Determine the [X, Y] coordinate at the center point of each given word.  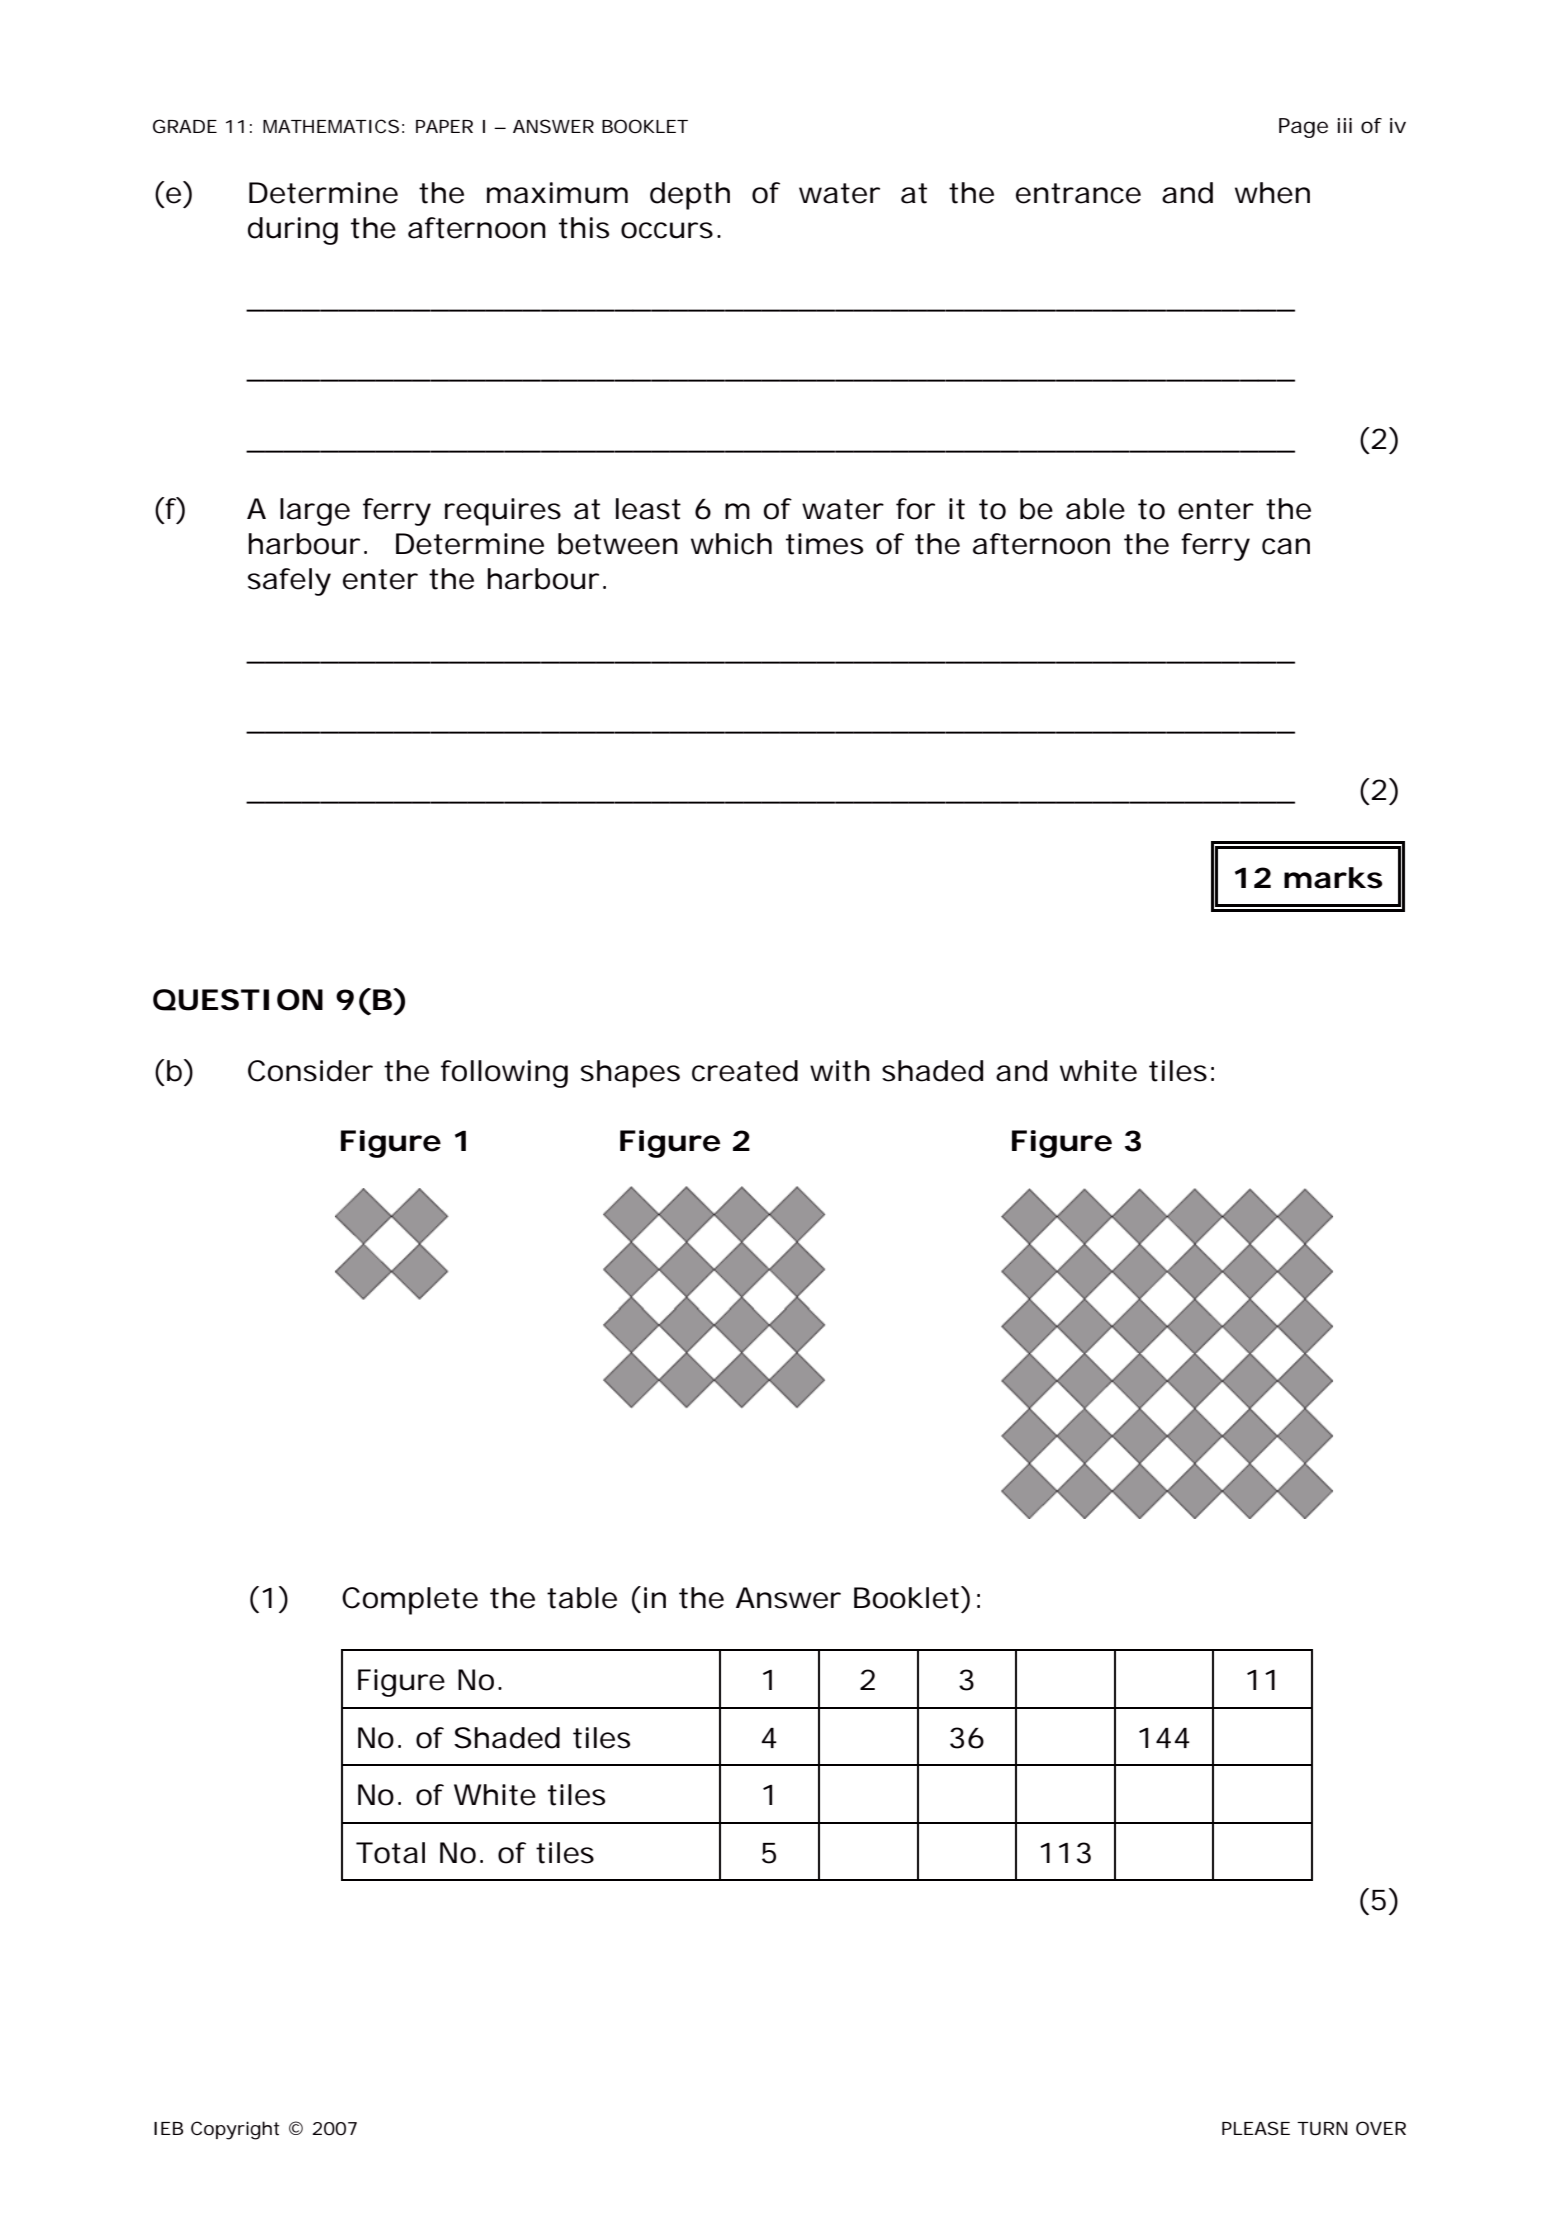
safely [289, 582]
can [1286, 546]
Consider [310, 1071]
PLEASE [1256, 2128]
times [824, 544]
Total [390, 1853]
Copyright [235, 2130]
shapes [630, 1074]
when [1272, 193]
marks [1333, 878]
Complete [410, 1601]
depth [690, 196]
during [293, 231]
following [504, 1074]
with [840, 1071]
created [745, 1071]
